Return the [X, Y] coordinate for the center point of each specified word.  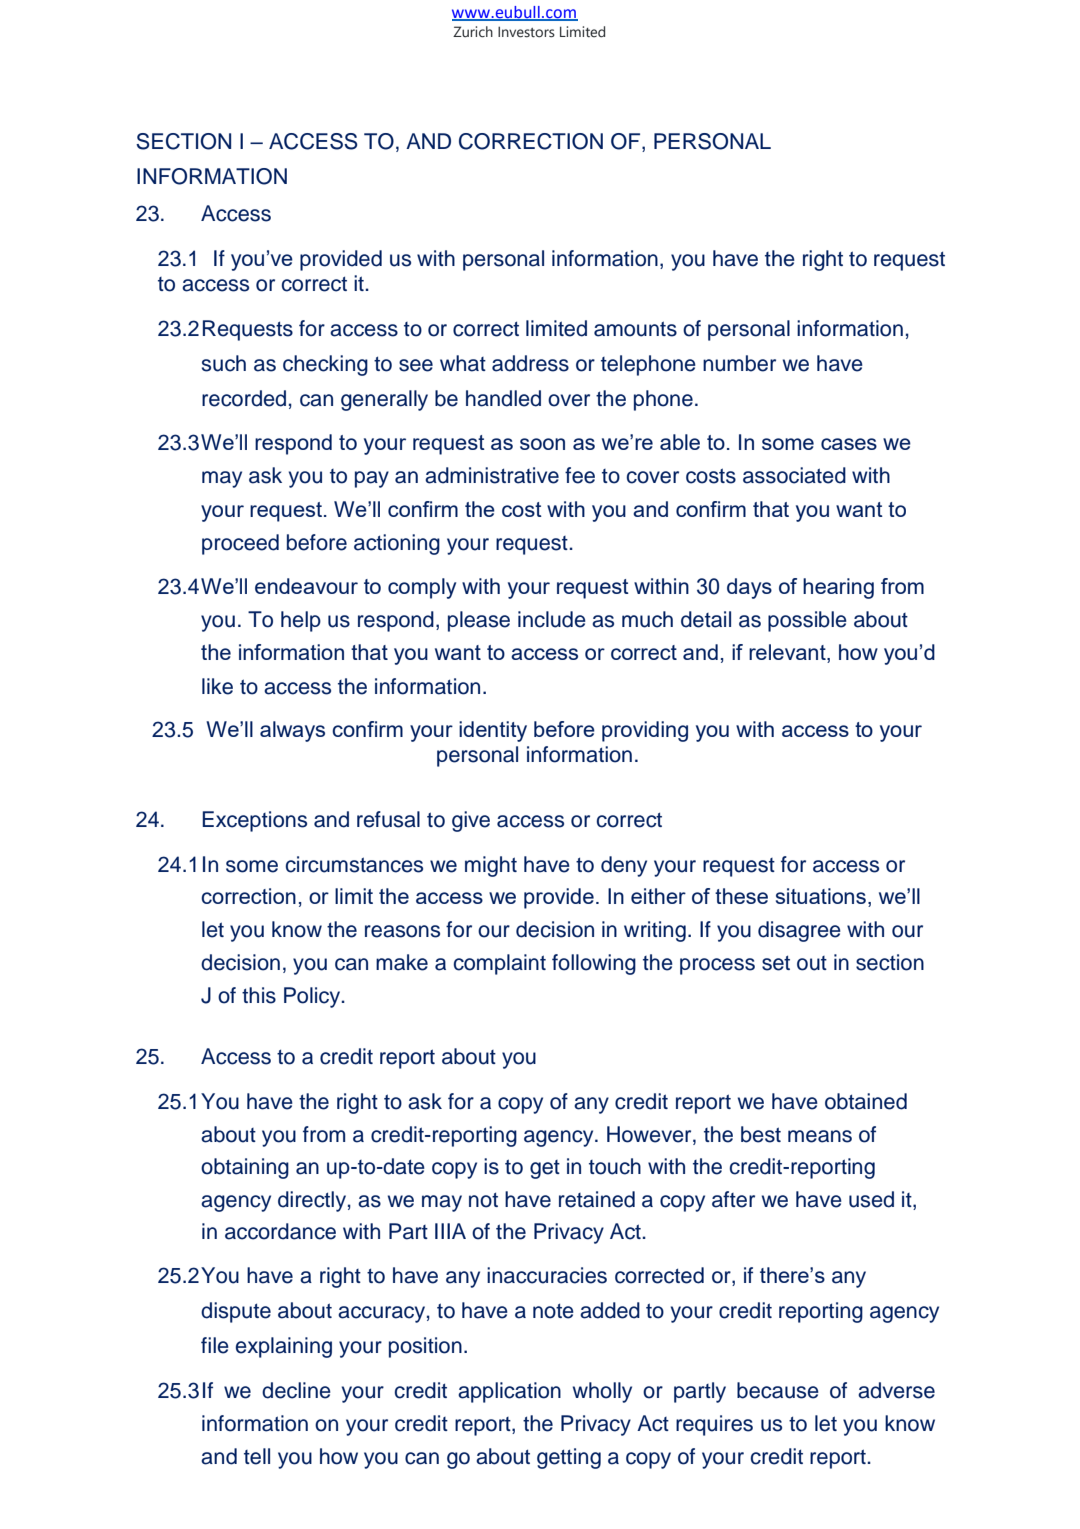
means [820, 1136]
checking [325, 365]
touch [615, 1166]
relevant [788, 653]
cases [849, 444]
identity [493, 731]
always [292, 731]
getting [569, 1458]
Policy [313, 997]
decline [296, 1390]
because [778, 1390]
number [739, 363]
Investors [526, 32]
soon [542, 444]
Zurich [473, 32]
